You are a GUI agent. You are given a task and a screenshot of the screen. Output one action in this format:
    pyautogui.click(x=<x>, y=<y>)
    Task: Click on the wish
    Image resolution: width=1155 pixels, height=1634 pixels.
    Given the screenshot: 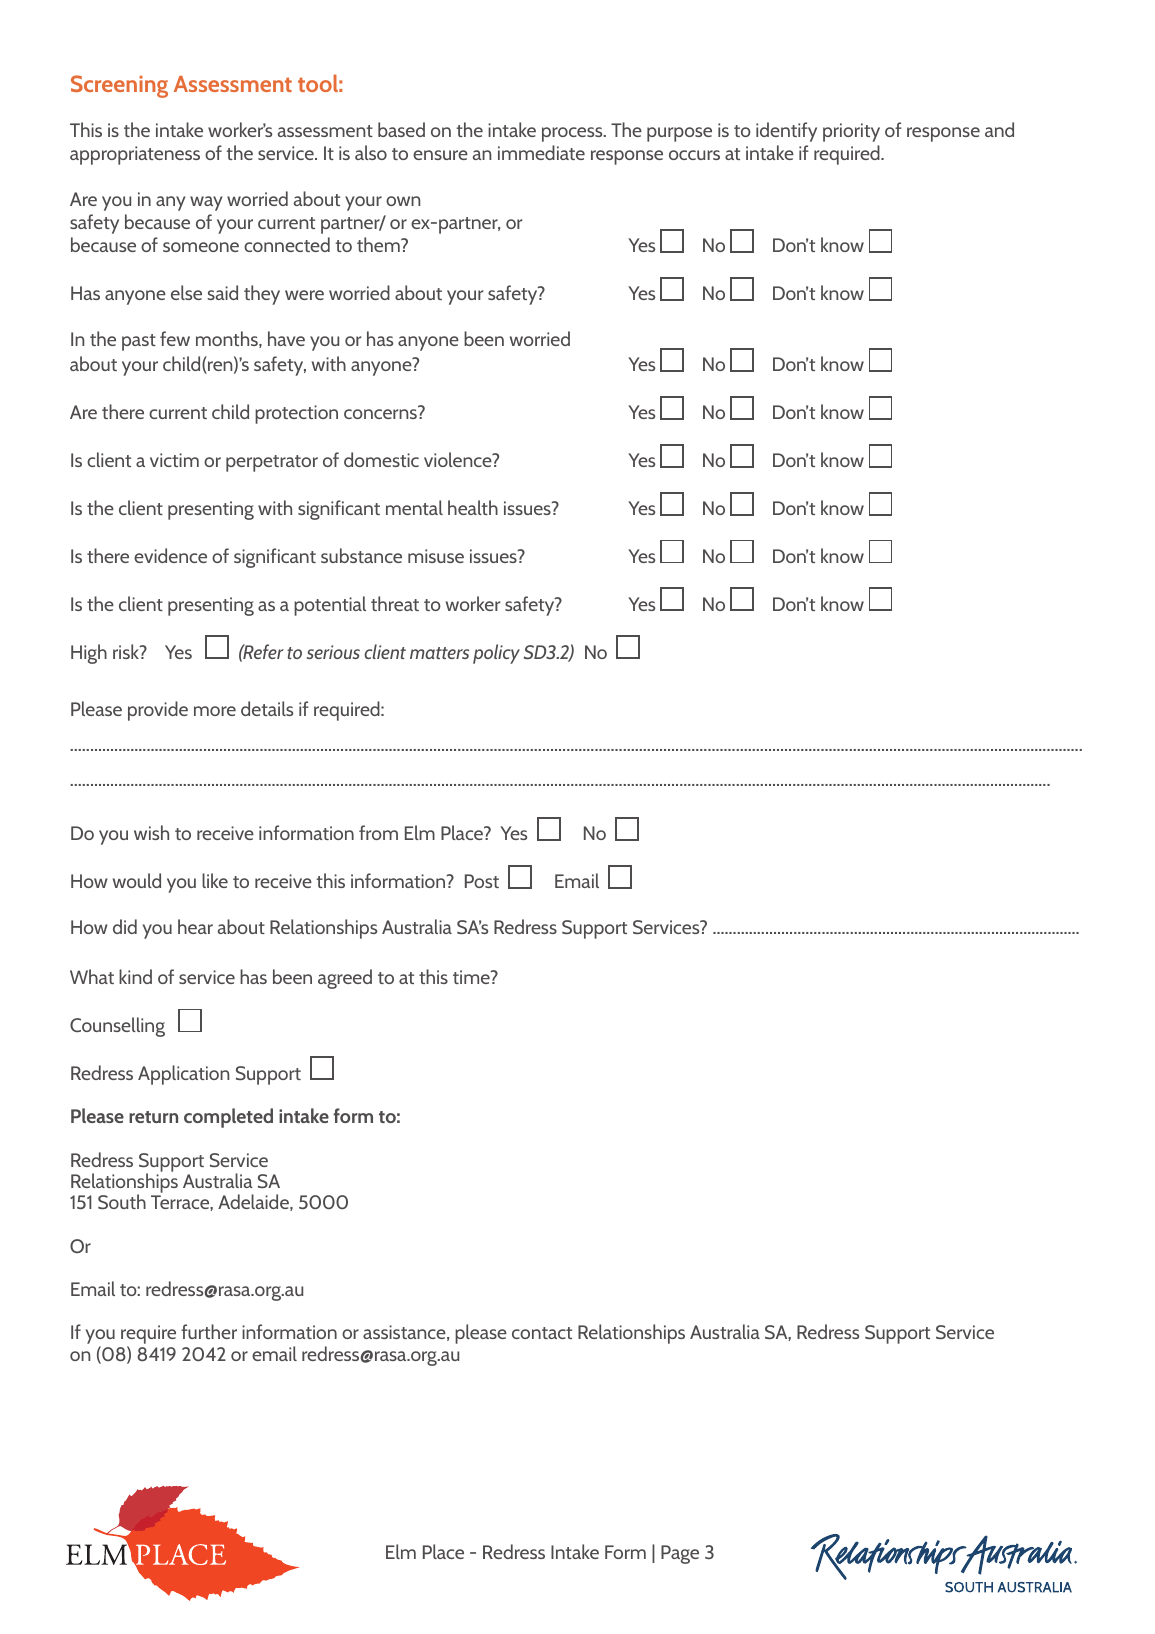 What is the action you would take?
    pyautogui.click(x=151, y=832)
